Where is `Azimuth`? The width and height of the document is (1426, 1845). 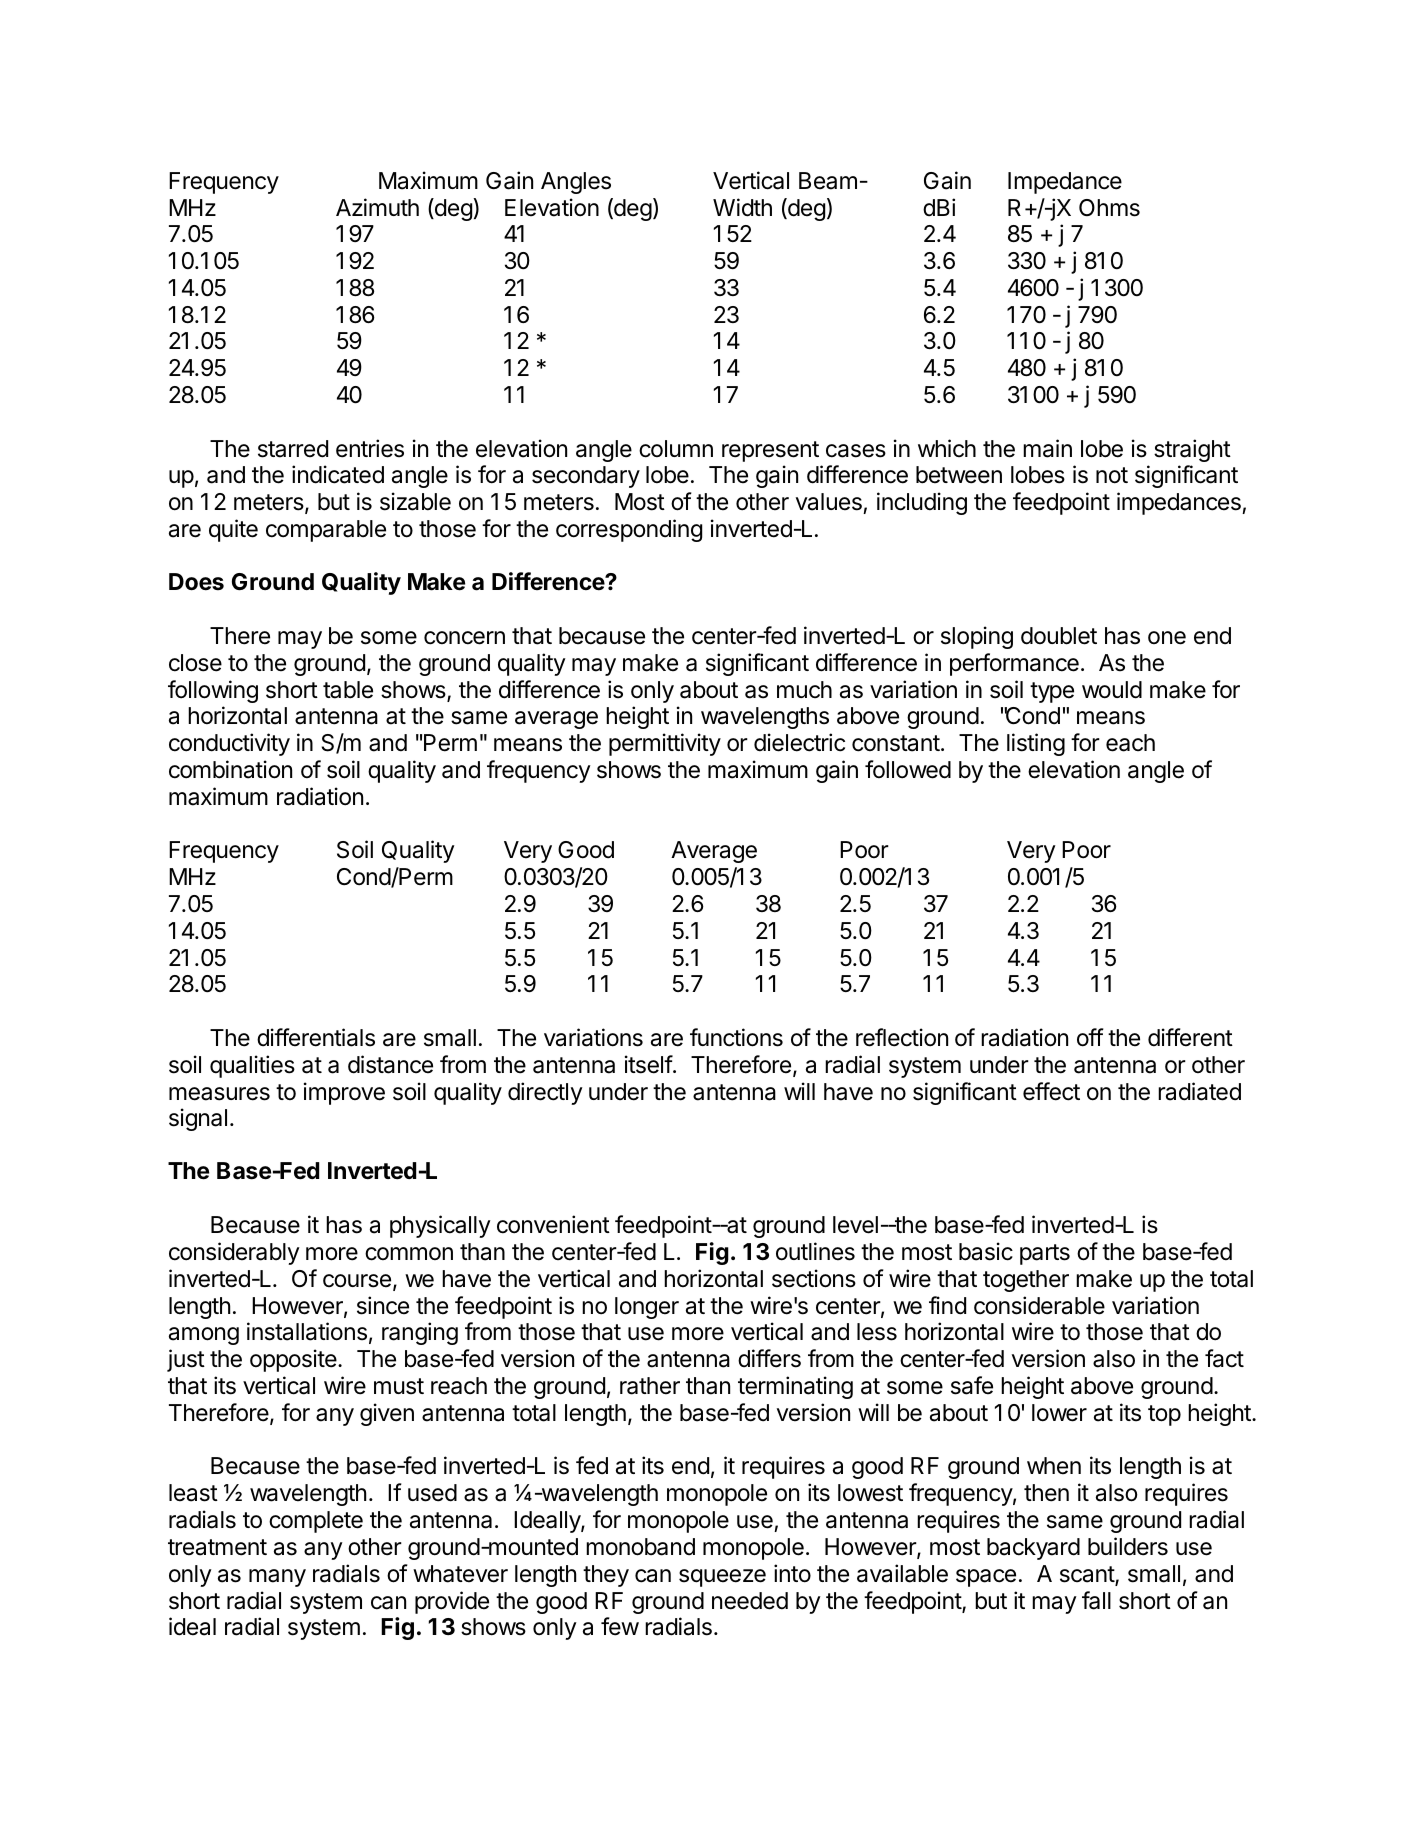
Azimuth is located at coordinates (377, 207).
